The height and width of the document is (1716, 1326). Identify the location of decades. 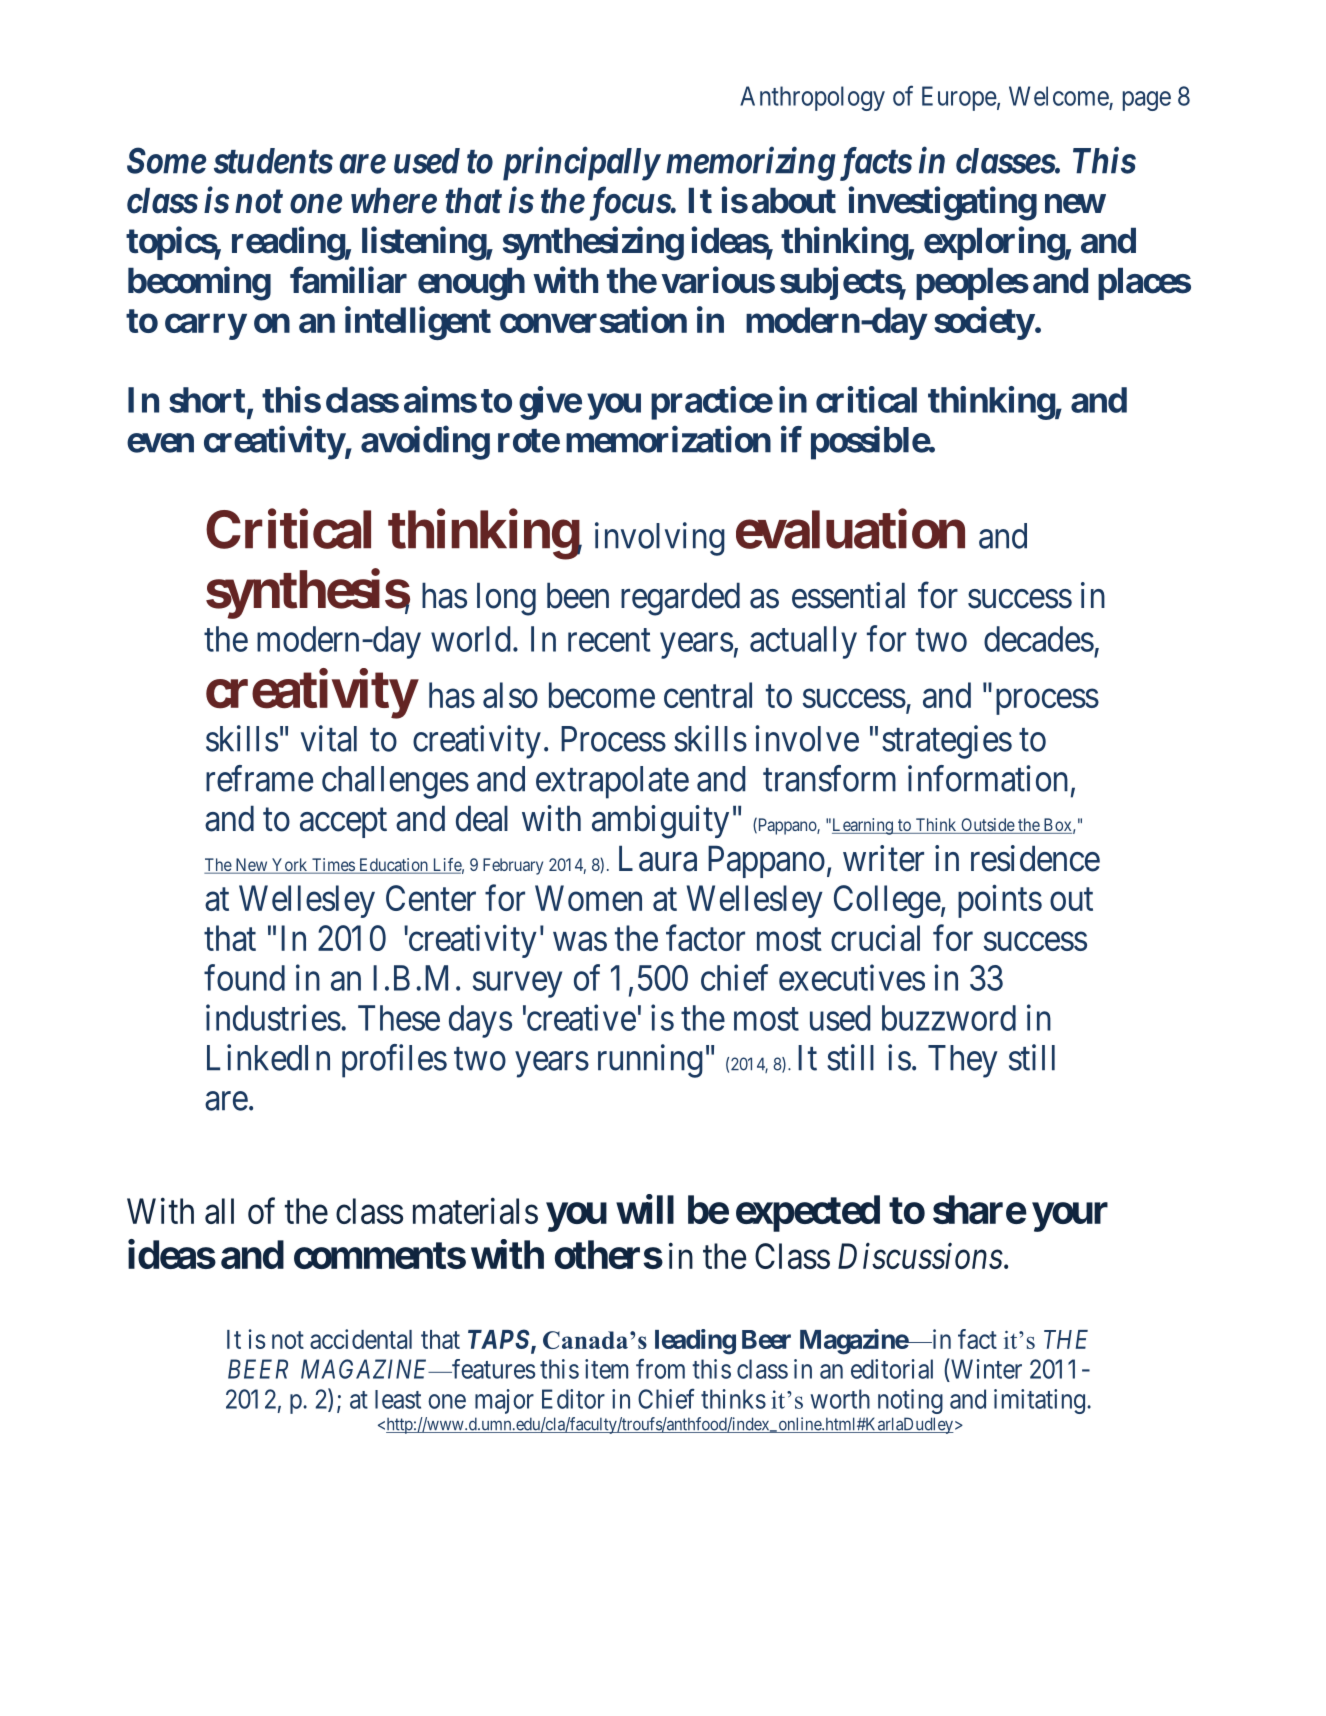
(1039, 639).
